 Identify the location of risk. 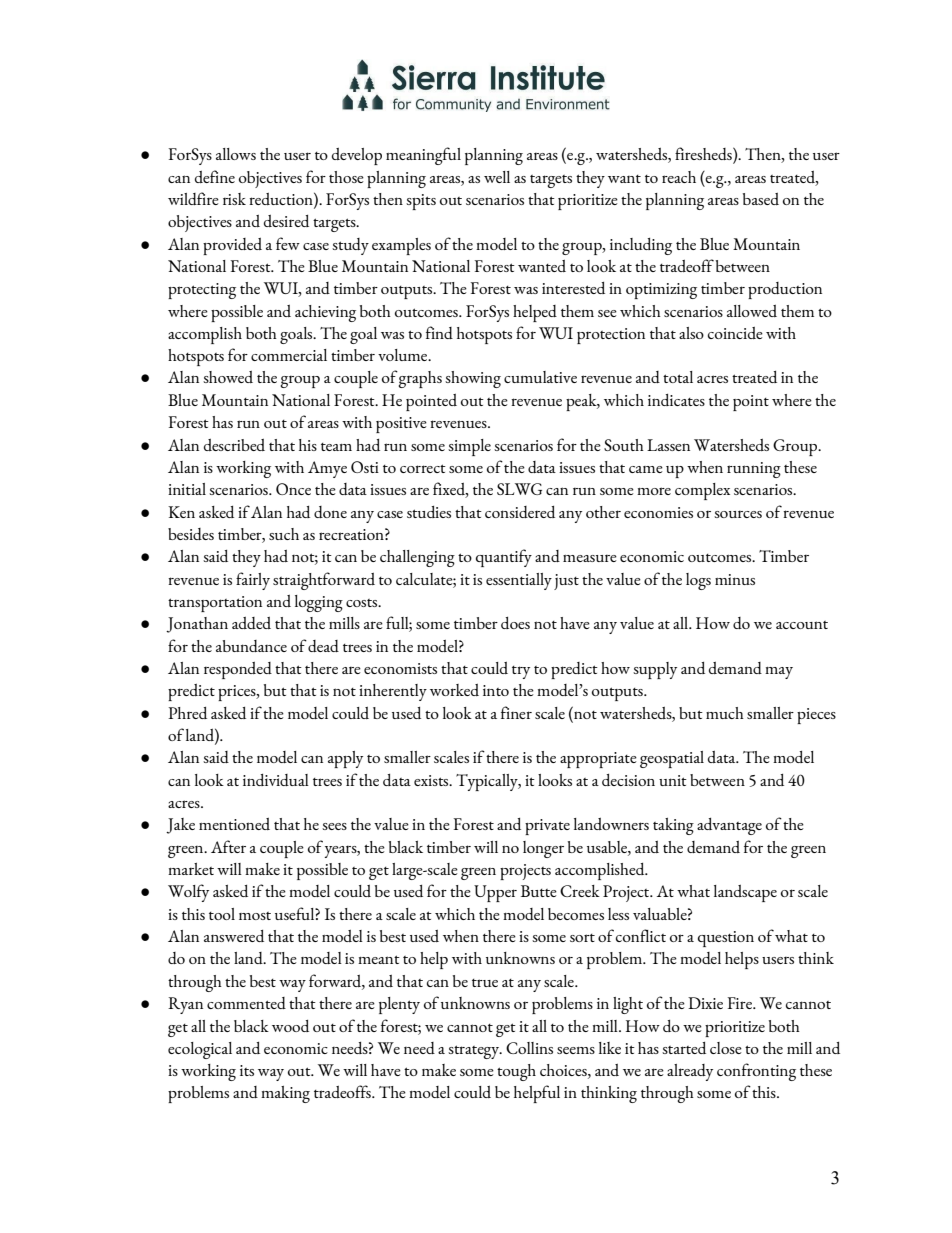
(234, 199).
